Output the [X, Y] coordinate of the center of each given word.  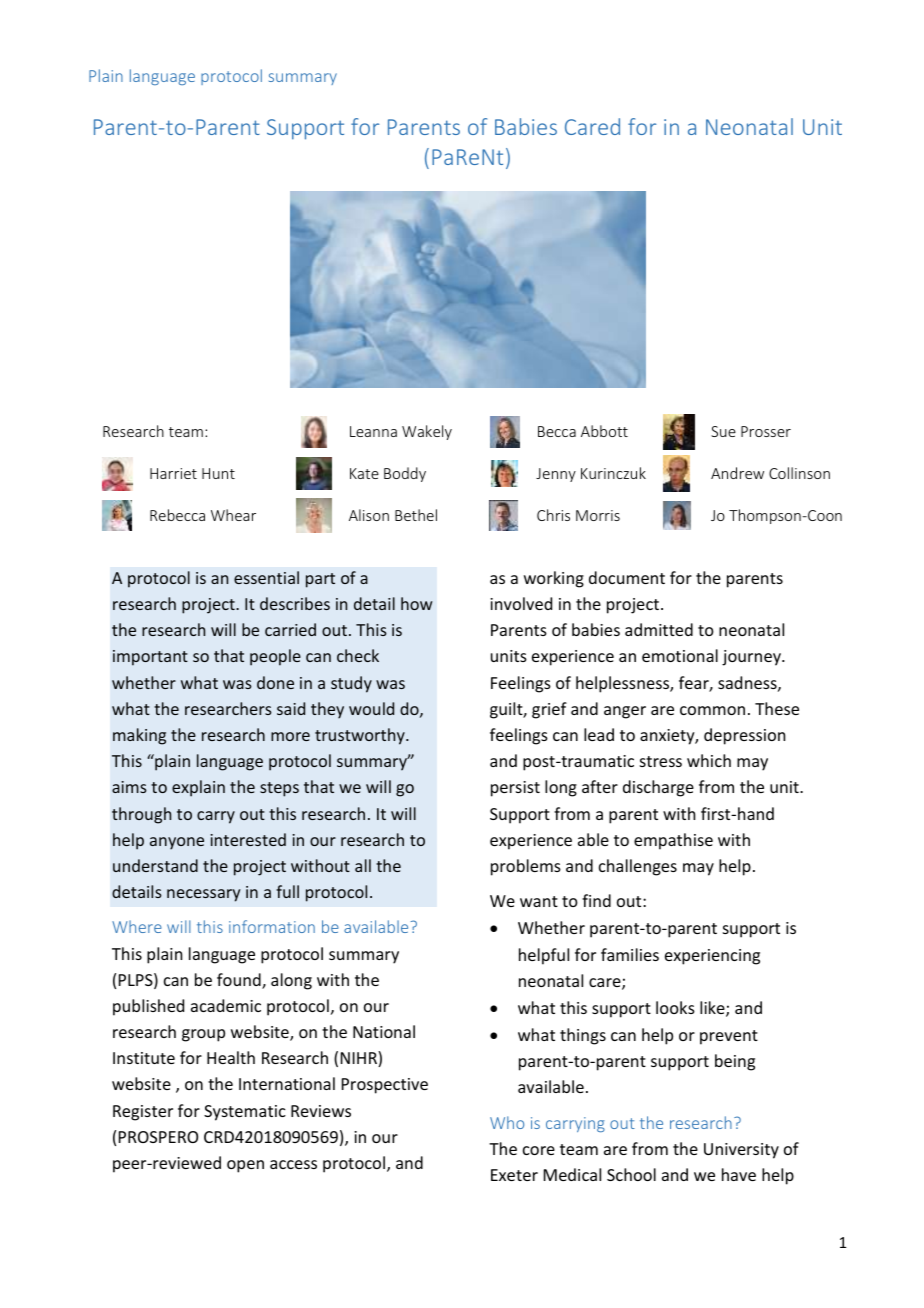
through [141, 815]
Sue [723, 431]
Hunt [218, 473]
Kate [364, 473]
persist [515, 789]
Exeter [514, 1175]
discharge [658, 788]
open [245, 1166]
